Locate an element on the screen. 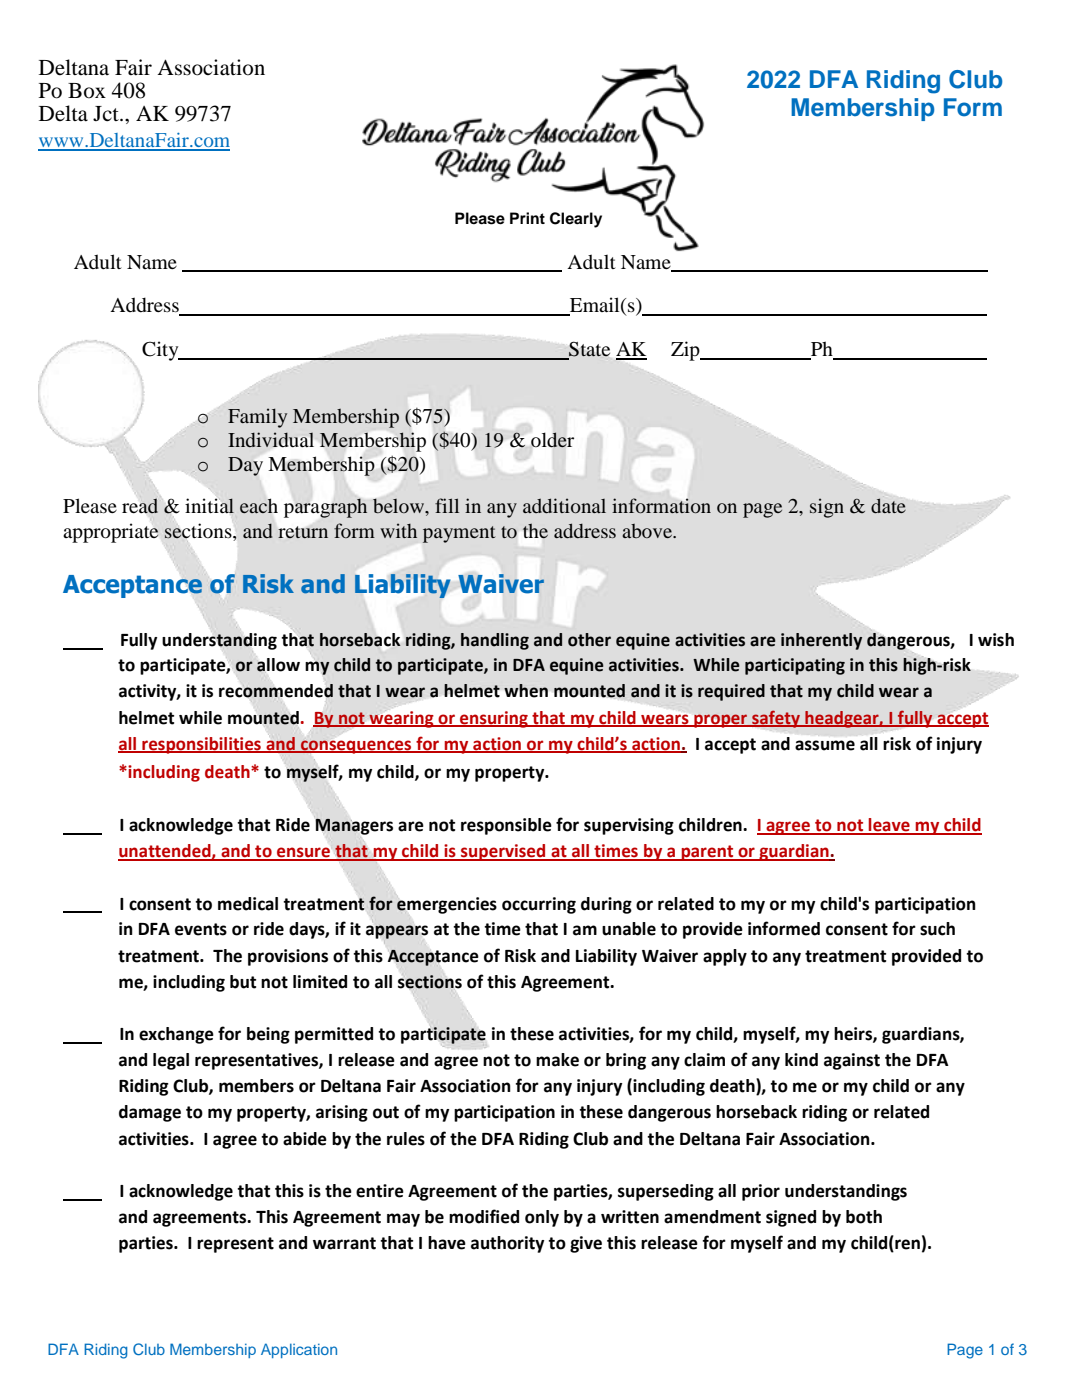 The image size is (1075, 1391). Application is located at coordinates (299, 1350).
